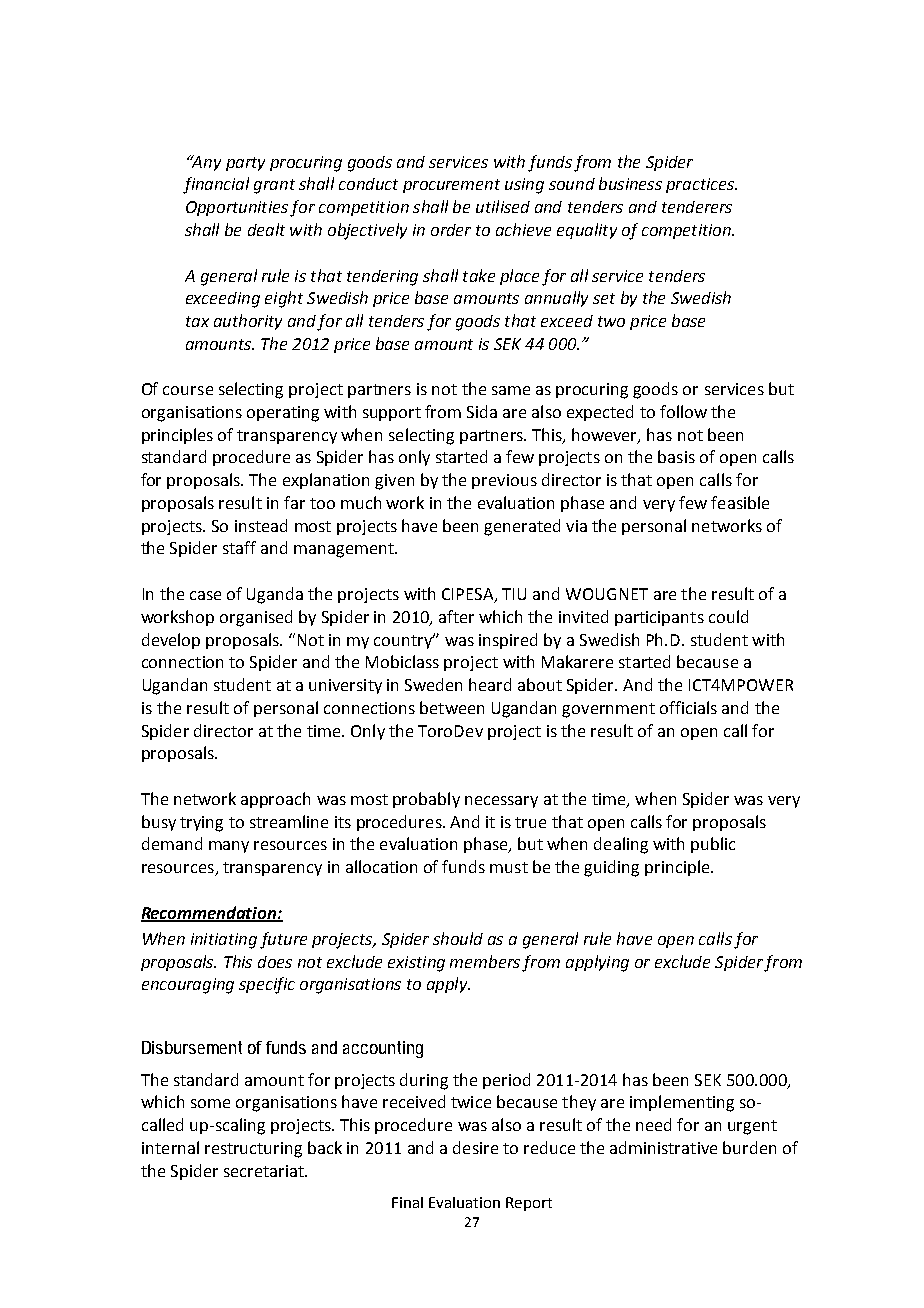 This screenshot has height=1308, width=924. Describe the element at coordinates (504, 481) in the screenshot. I see `previous` at that location.
